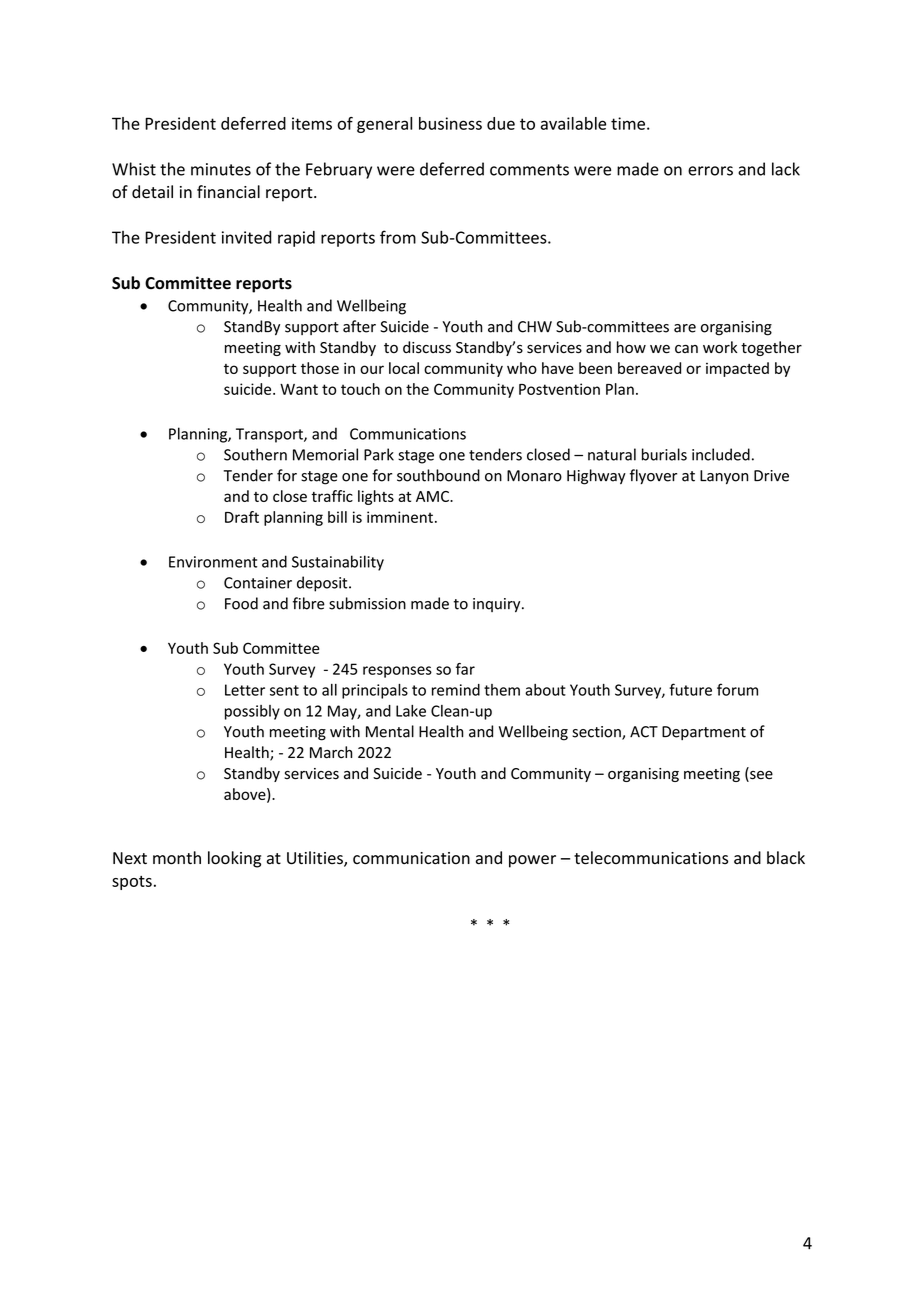 Image resolution: width=924 pixels, height=1309 pixels. Describe the element at coordinates (234, 859) in the screenshot. I see `looking` at that location.
